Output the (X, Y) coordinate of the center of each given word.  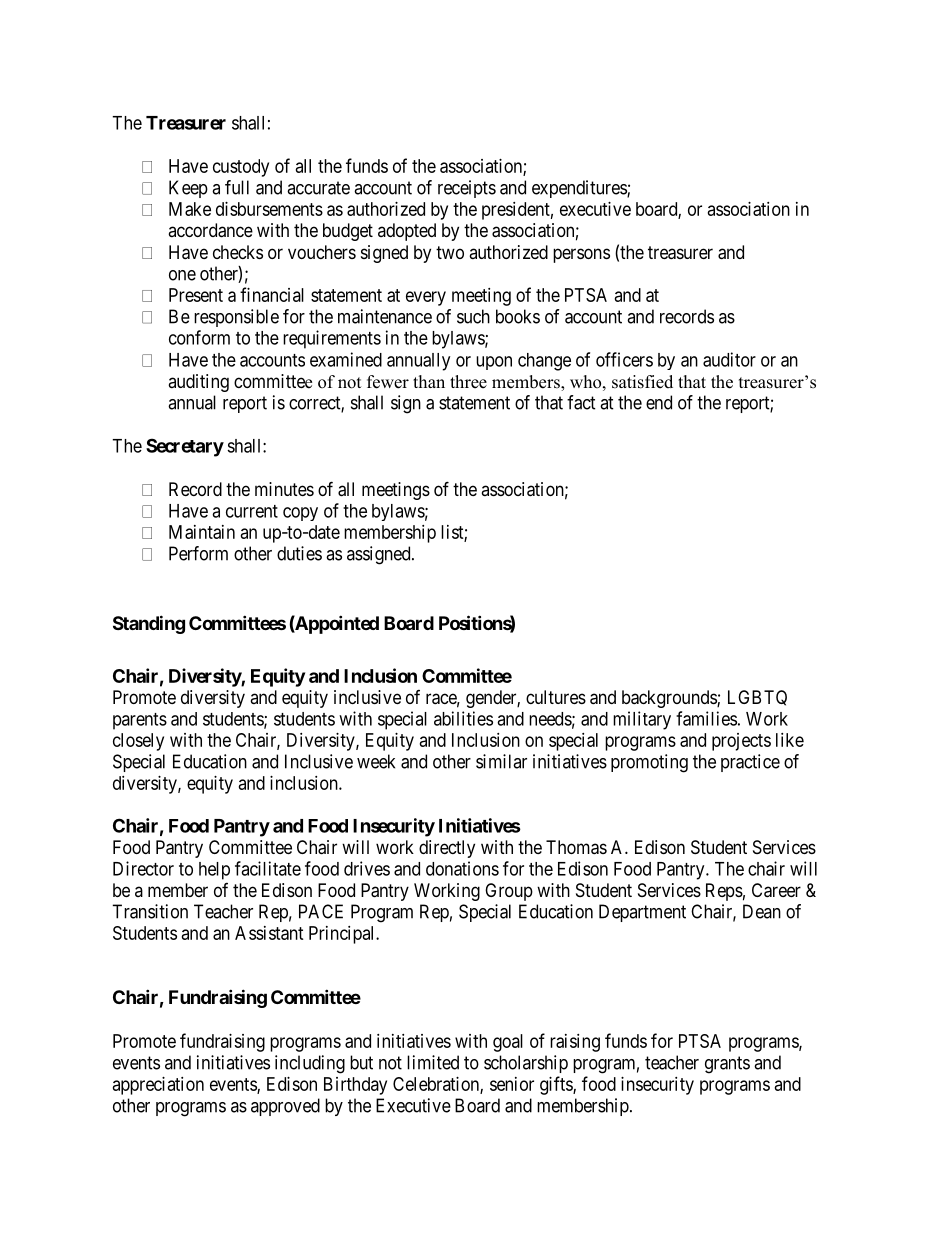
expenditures (580, 189)
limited (433, 1062)
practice (750, 763)
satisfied (642, 382)
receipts (467, 189)
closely (138, 742)
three (468, 382)
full (237, 187)
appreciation (158, 1086)
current (252, 511)
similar (501, 761)
